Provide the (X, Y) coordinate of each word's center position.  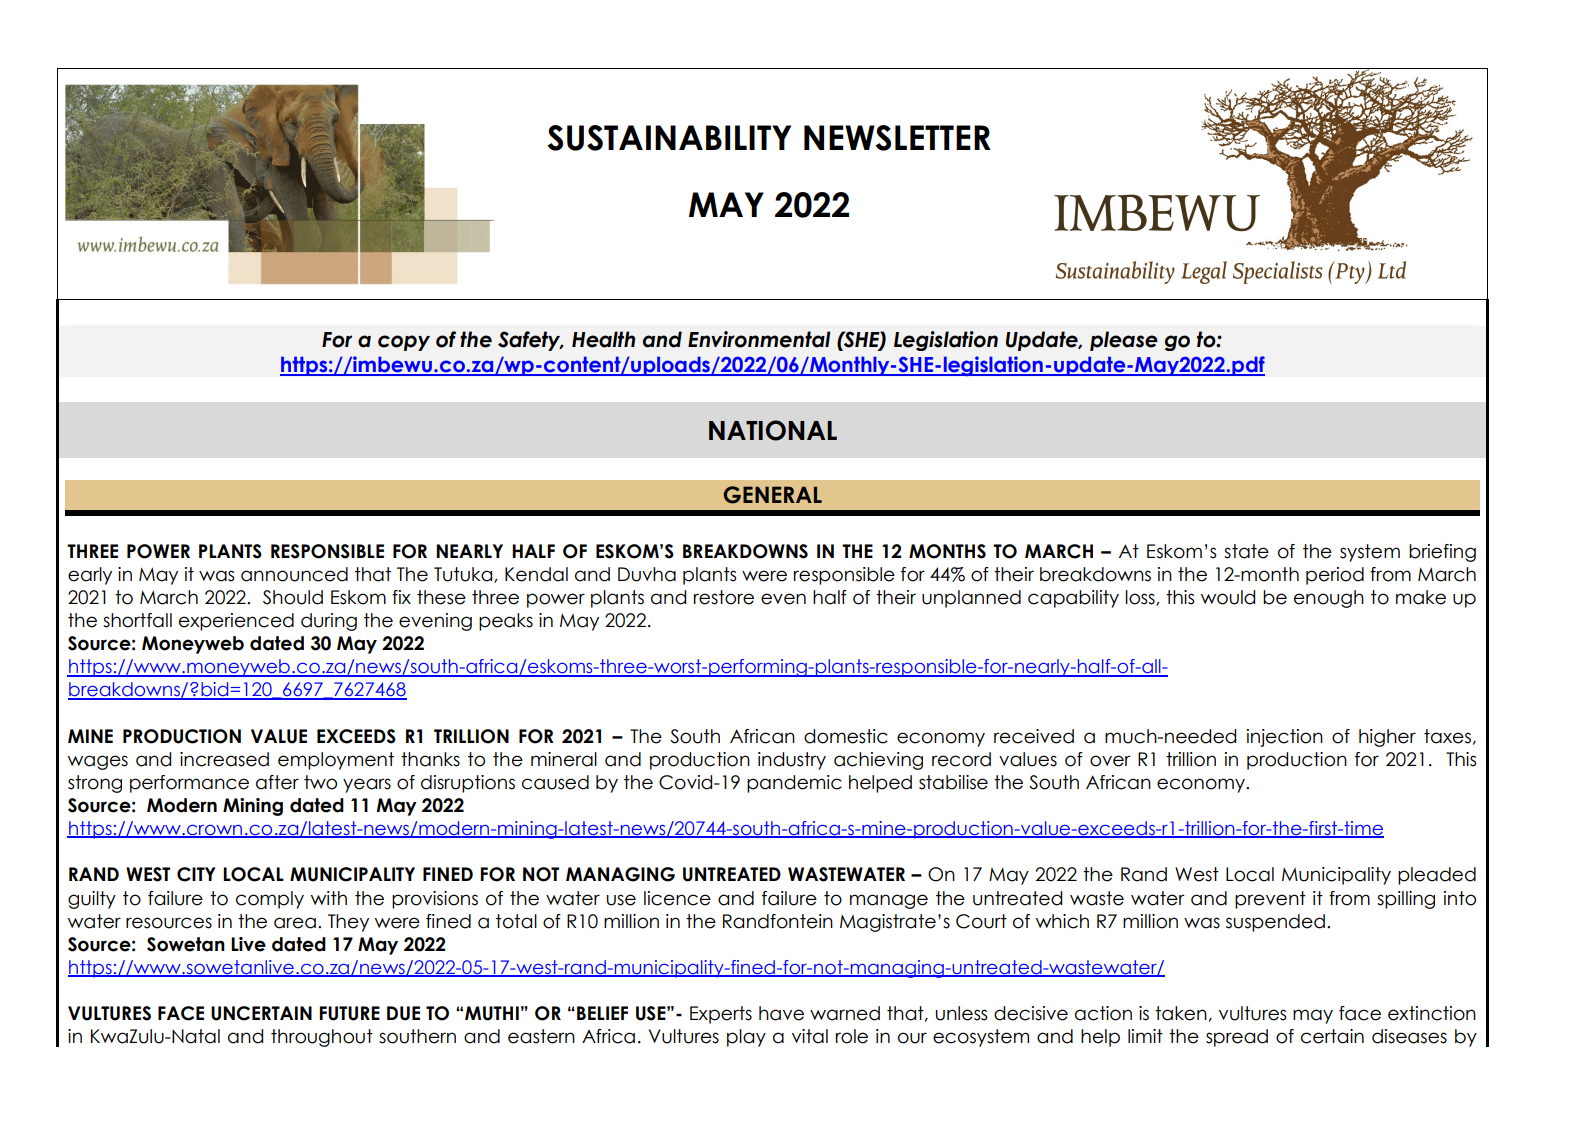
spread (1237, 1038)
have (781, 1013)
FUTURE (349, 1013)
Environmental (759, 339)
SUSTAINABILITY (669, 138)
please (1124, 341)
